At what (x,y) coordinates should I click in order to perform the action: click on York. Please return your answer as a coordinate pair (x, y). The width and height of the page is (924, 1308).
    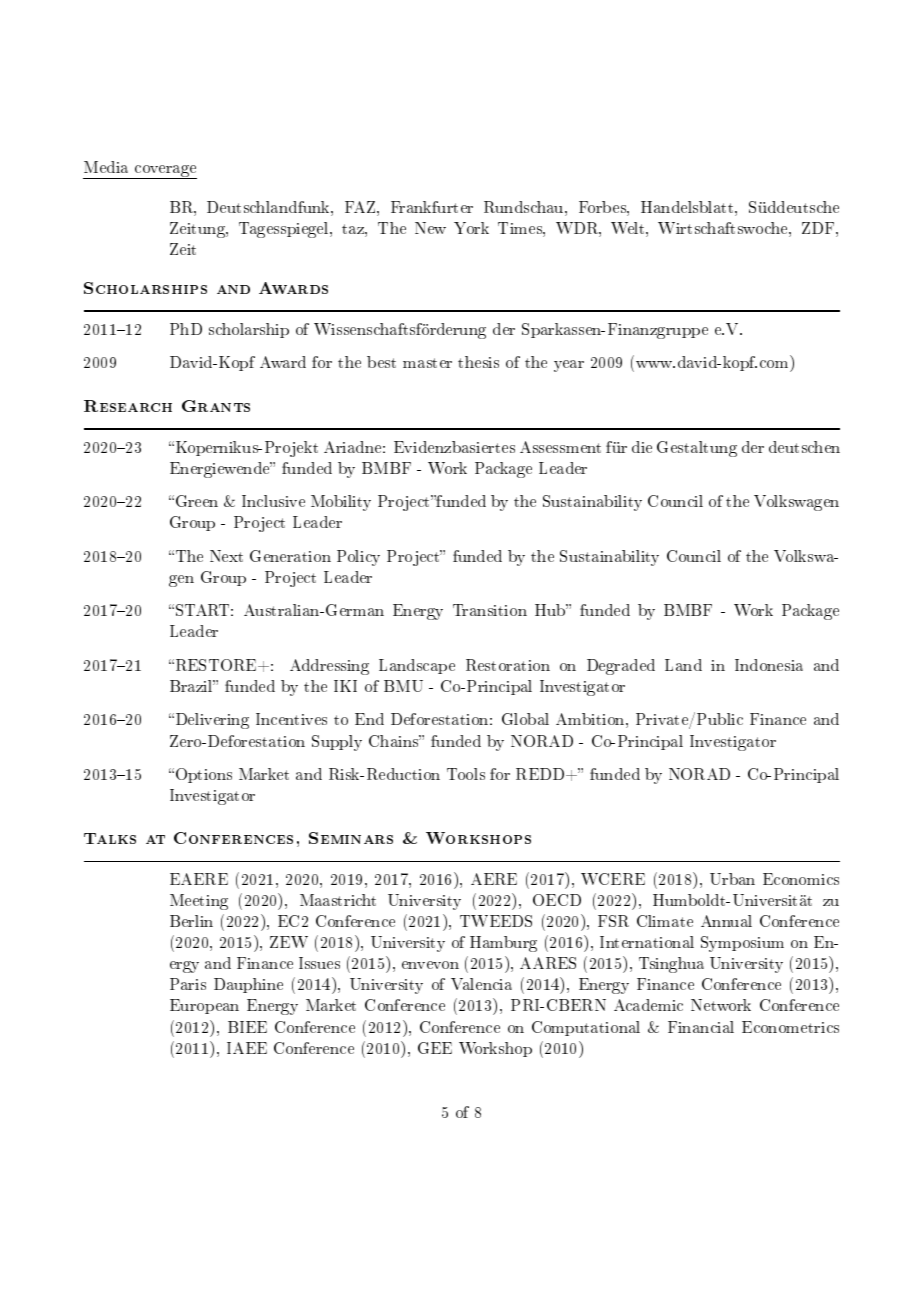
    Looking at the image, I should click on (471, 228).
